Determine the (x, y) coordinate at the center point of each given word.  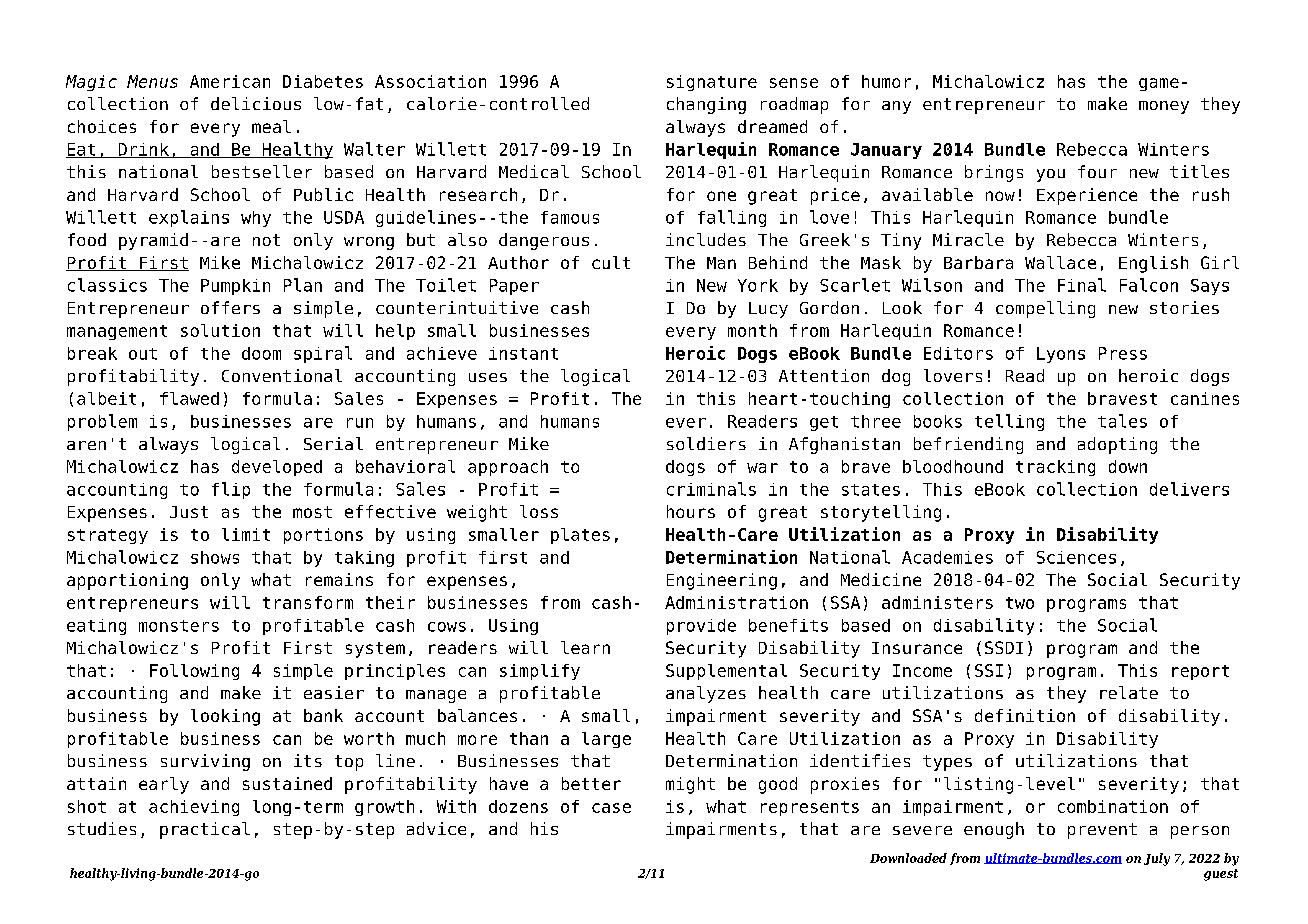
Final (1082, 285)
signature (712, 83)
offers (230, 307)
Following (194, 672)
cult (611, 262)
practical (205, 830)
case (611, 808)
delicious (256, 103)
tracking (1055, 468)
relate (1129, 692)
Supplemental (726, 672)
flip (231, 490)
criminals (711, 489)
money (1164, 107)
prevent (1102, 831)
